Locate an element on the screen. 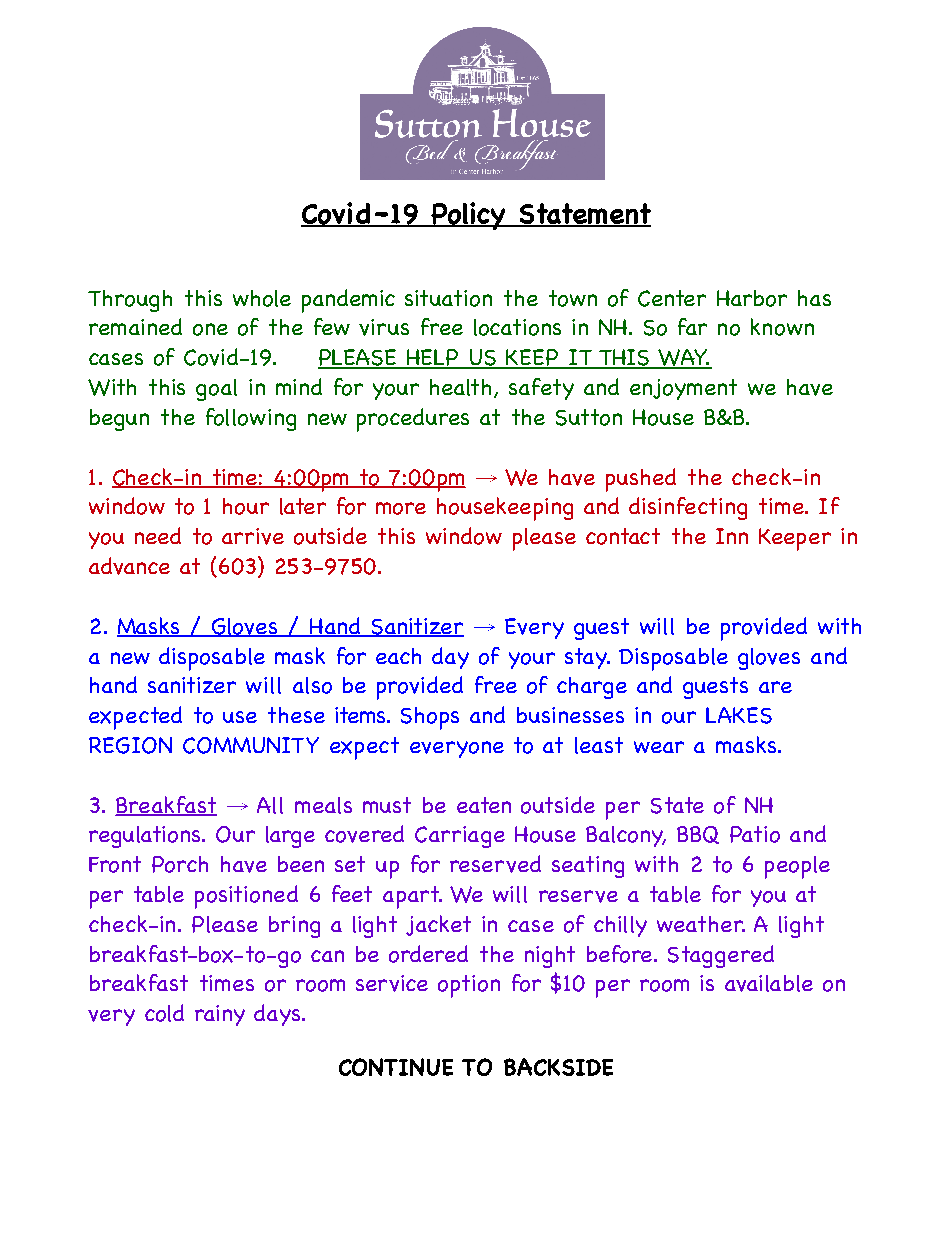 This screenshot has height=1233, width=952. Policy is located at coordinates (468, 216).
